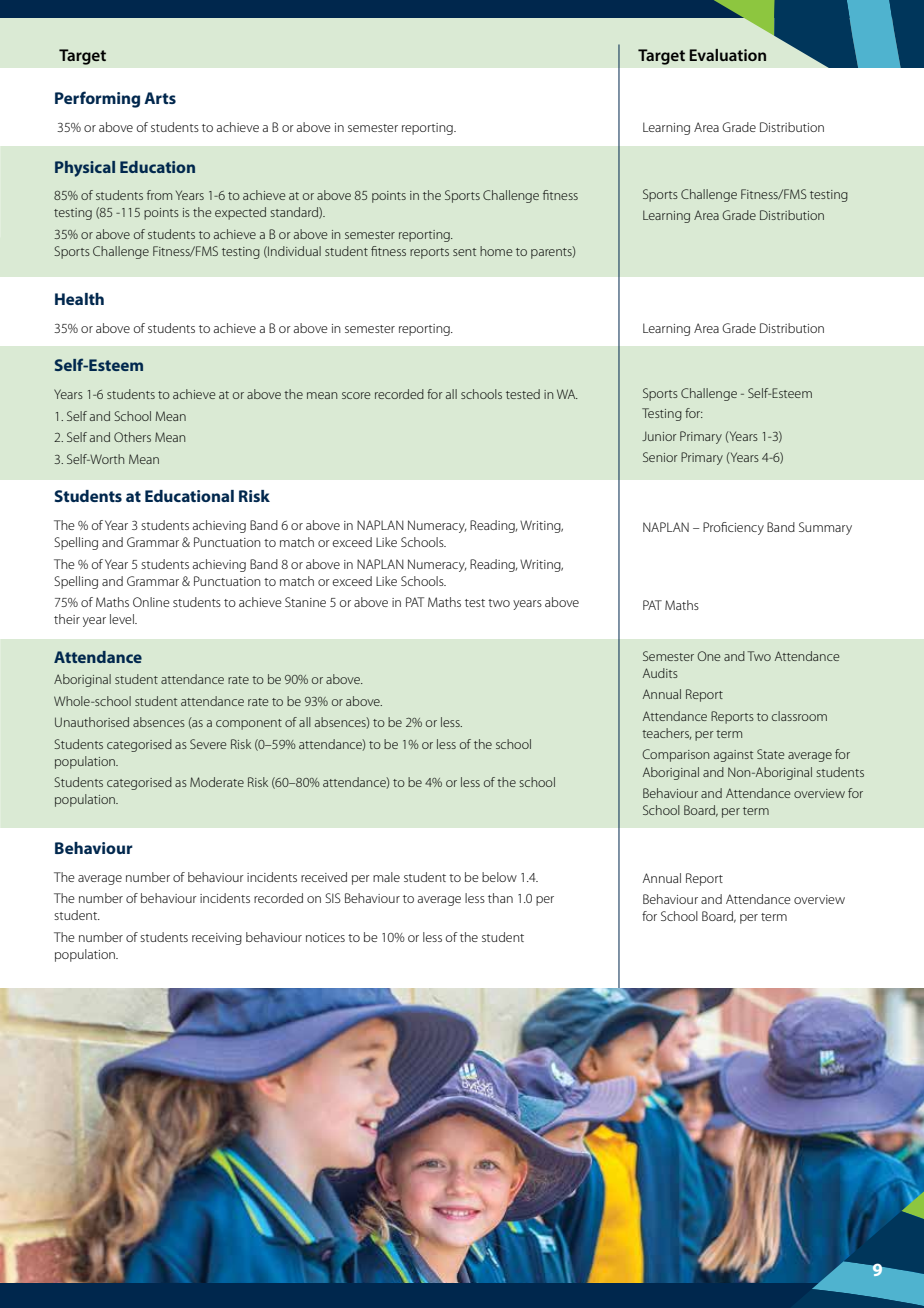  I want to click on receiving, so click(217, 939).
